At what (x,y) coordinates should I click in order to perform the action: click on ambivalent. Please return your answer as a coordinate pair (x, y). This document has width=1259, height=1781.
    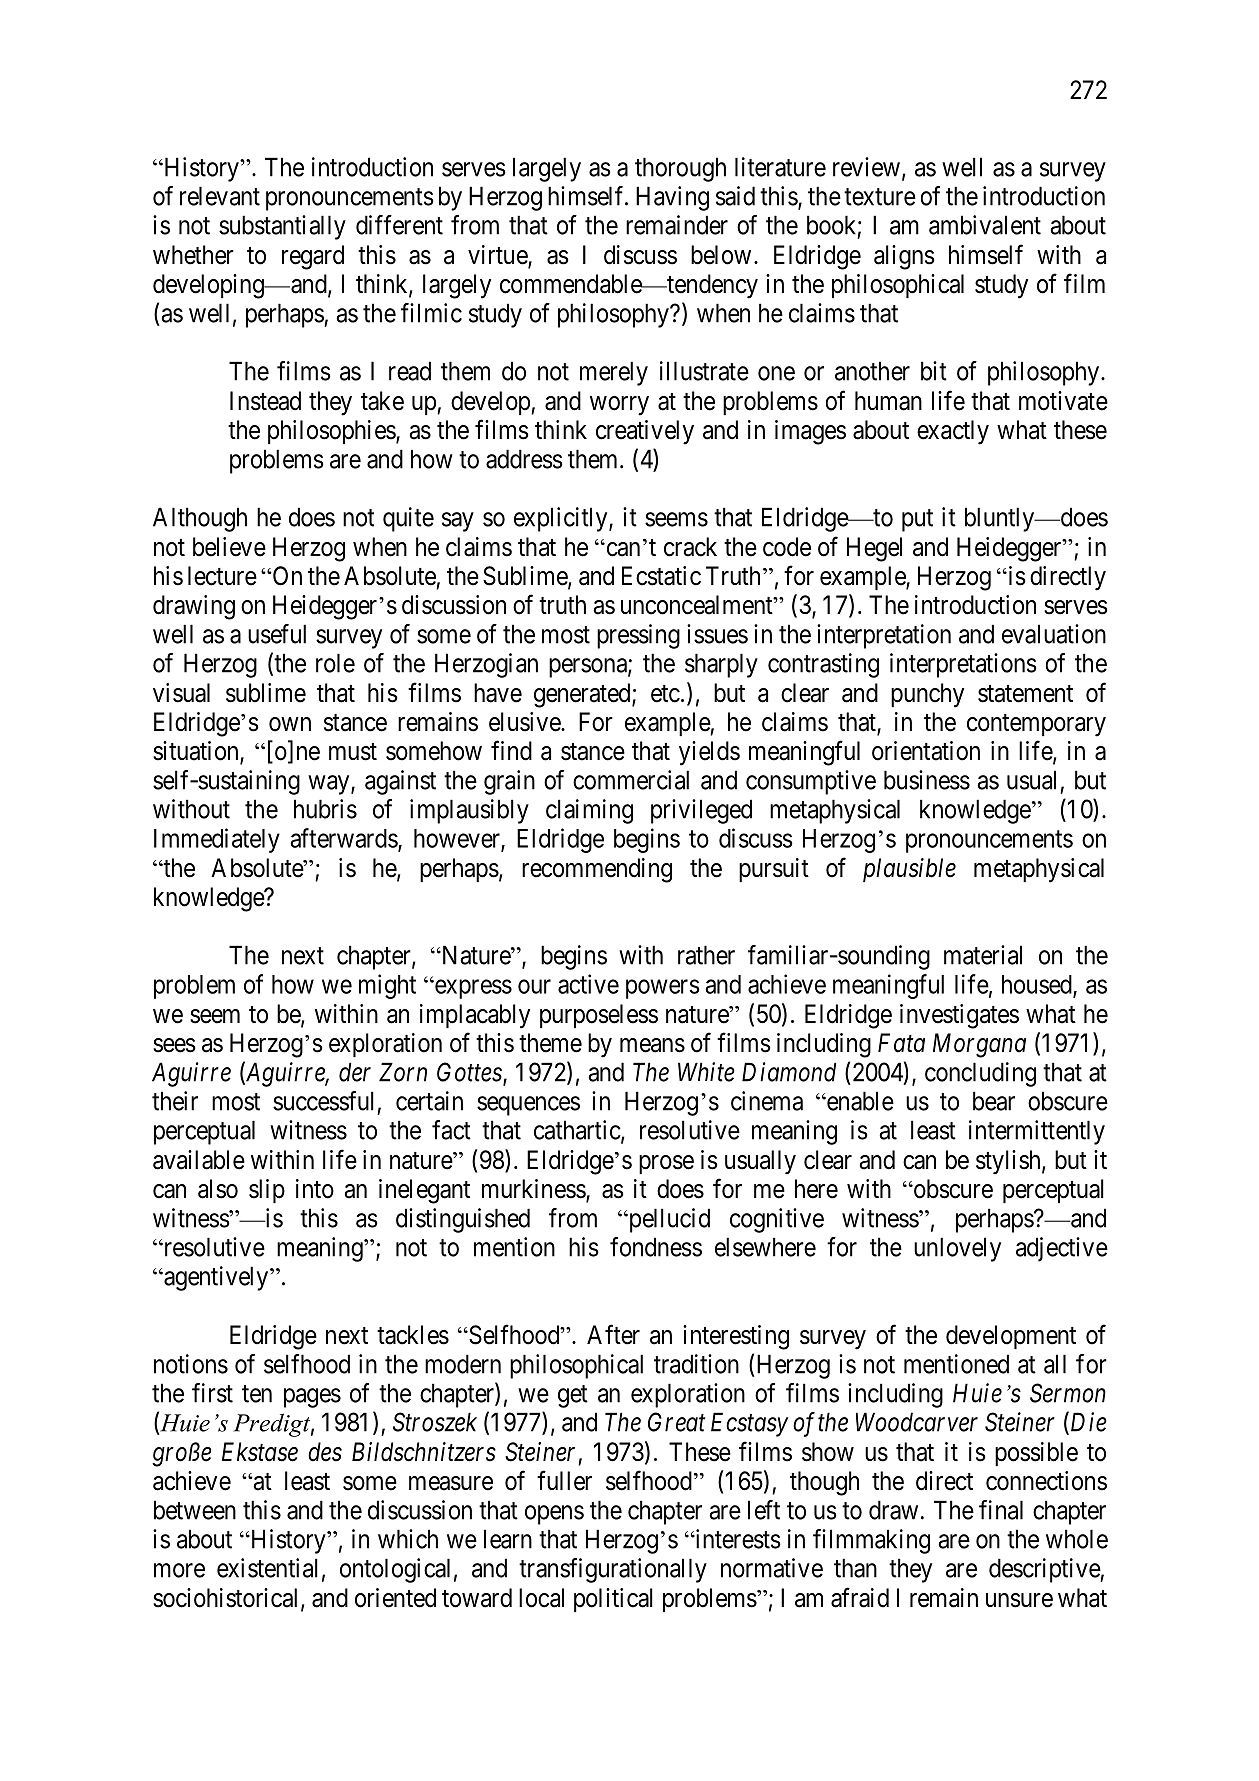
    Looking at the image, I should click on (985, 225).
